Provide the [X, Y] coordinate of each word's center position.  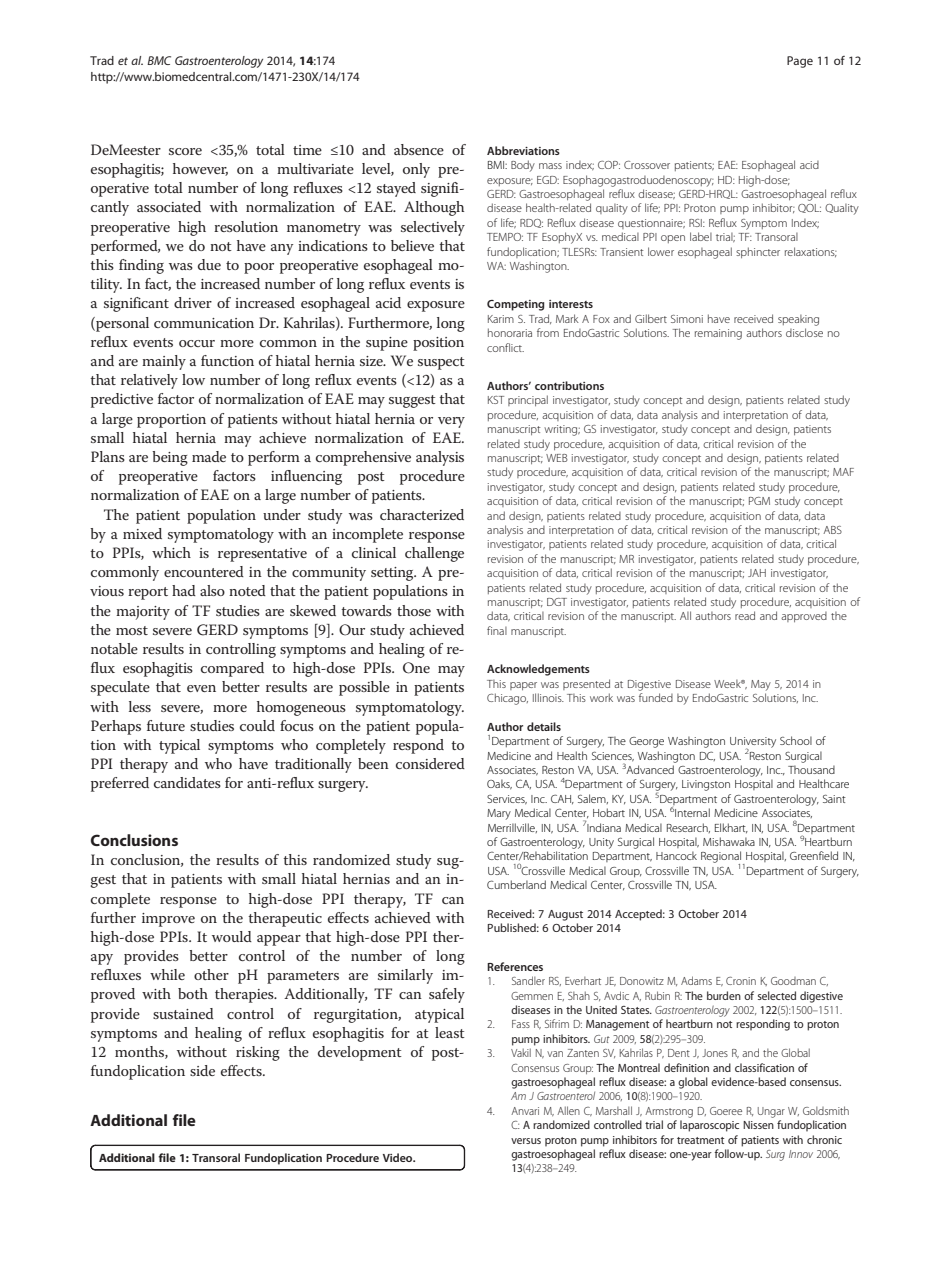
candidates [187, 782]
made [209, 456]
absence [419, 149]
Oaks [499, 784]
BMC [159, 60]
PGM [759, 501]
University [753, 743]
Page [800, 62]
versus [526, 1141]
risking [258, 1053]
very [451, 422]
